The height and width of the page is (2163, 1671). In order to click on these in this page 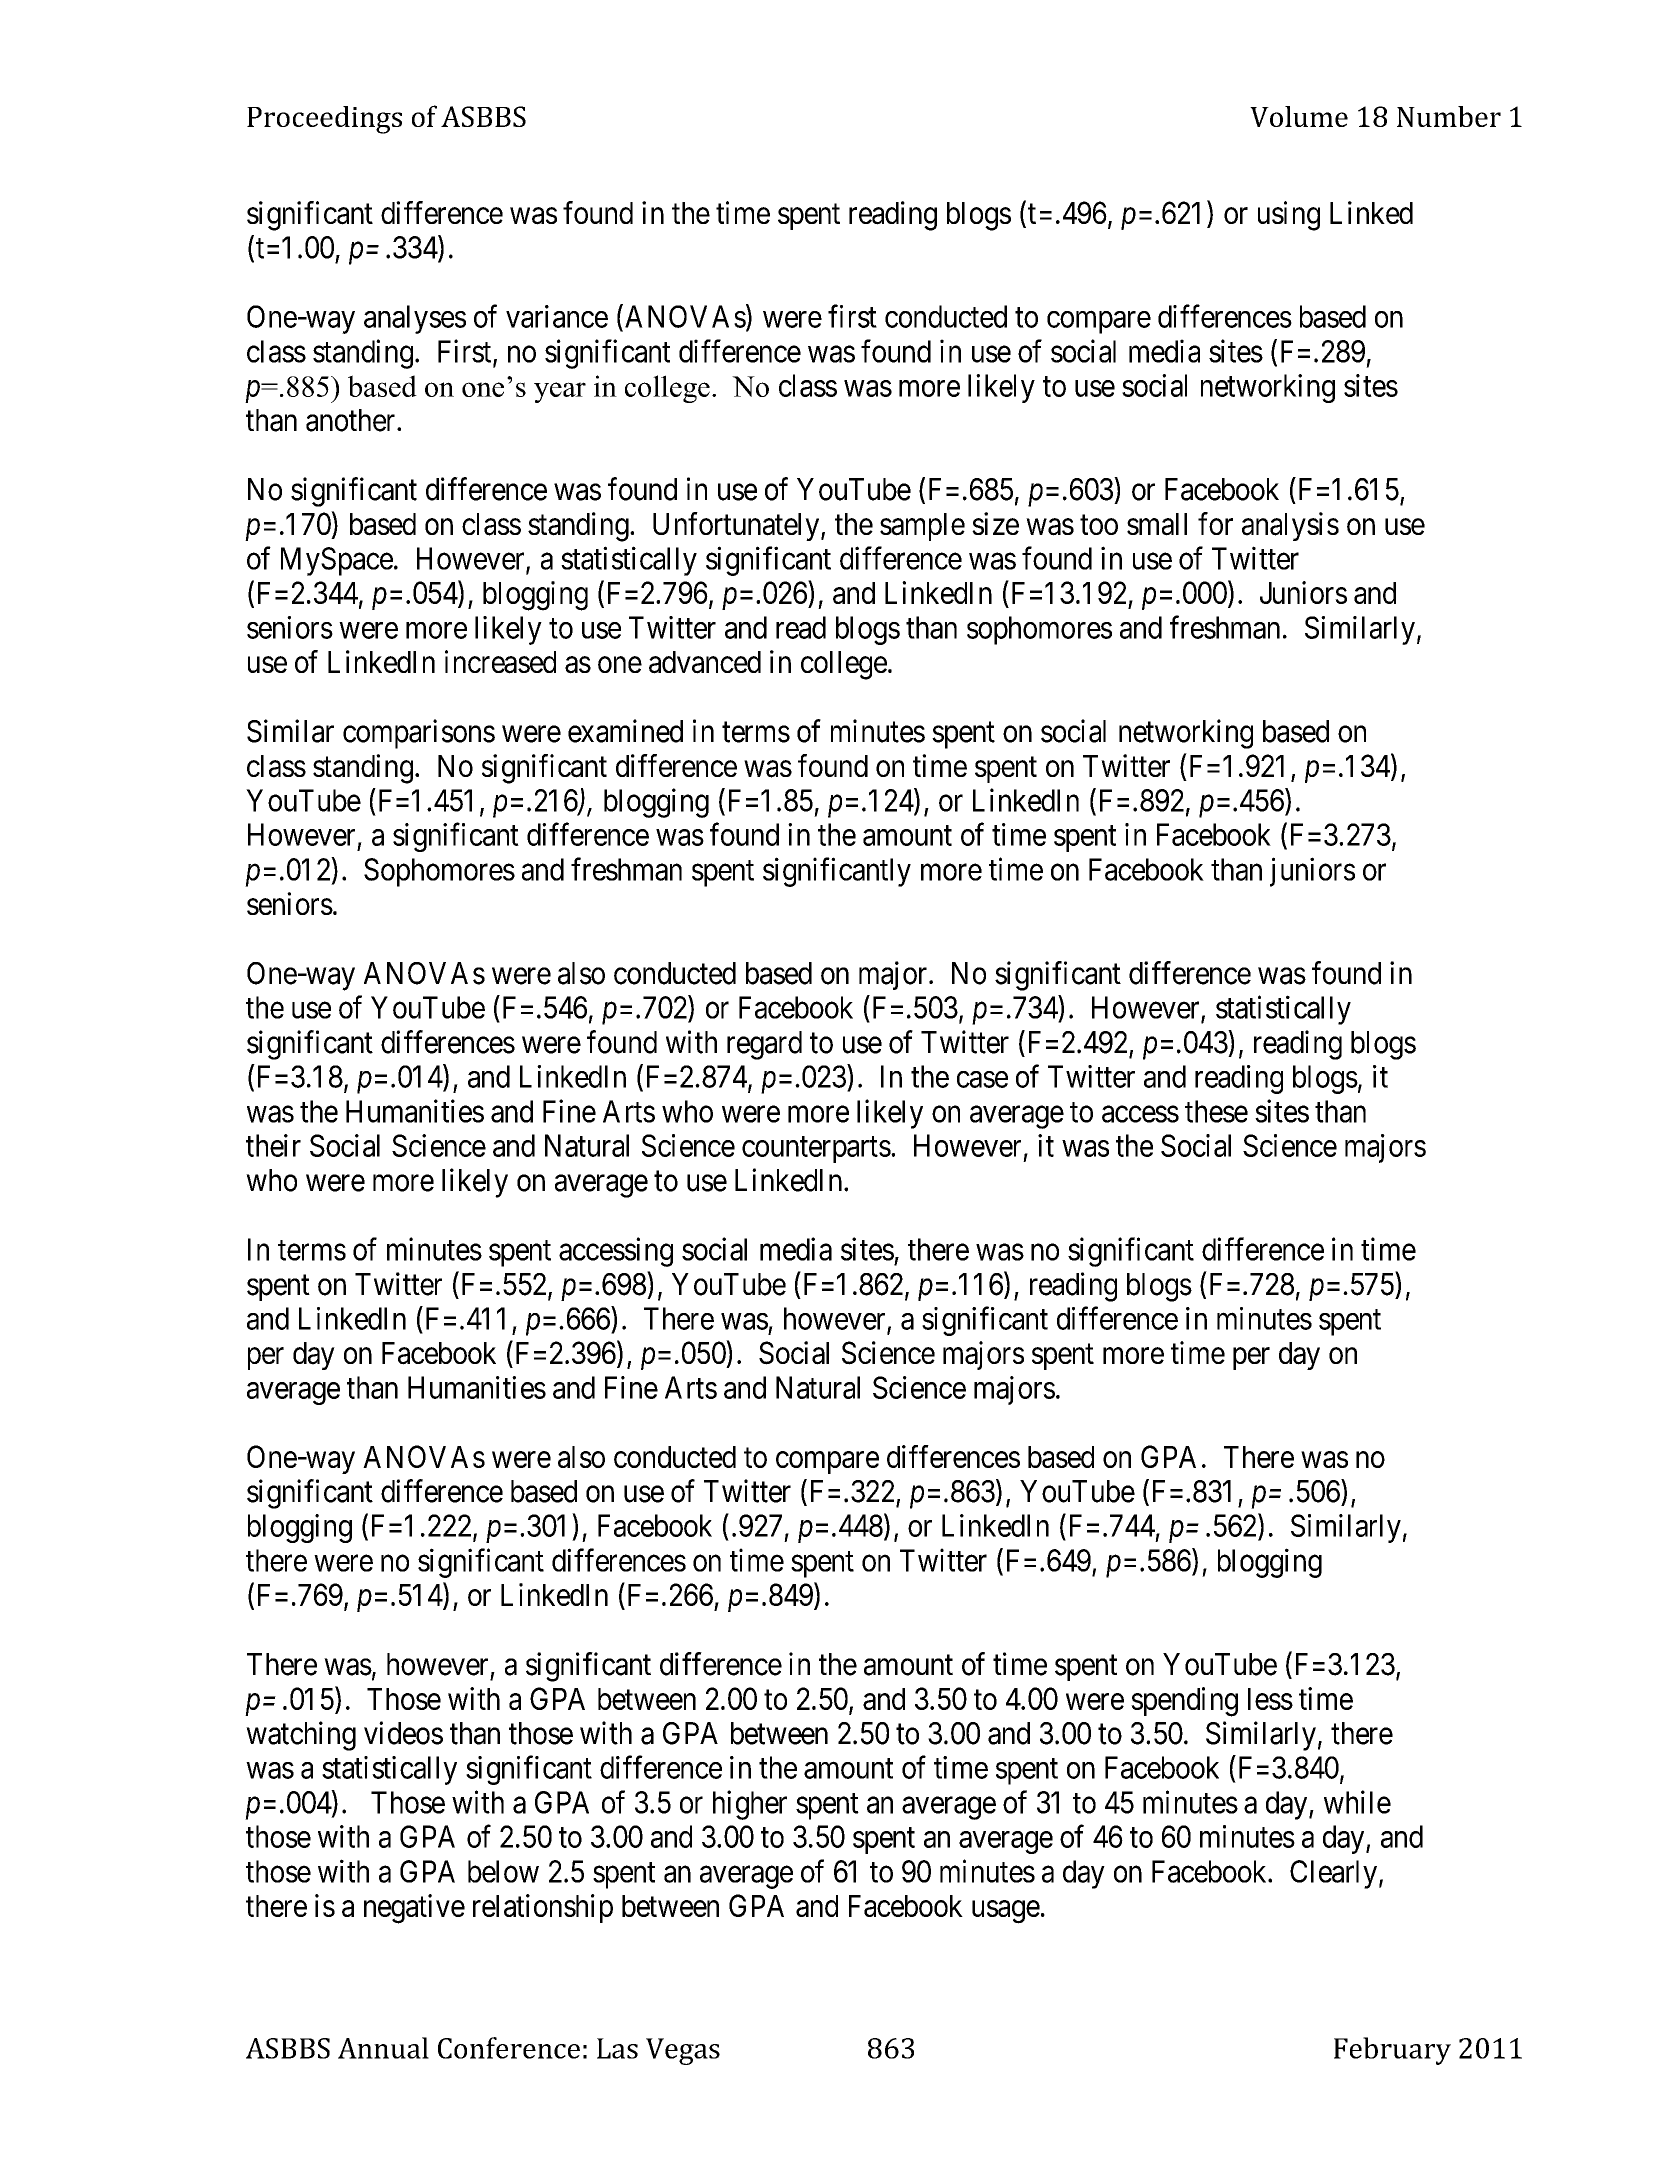, I will do `click(1216, 1111)`.
